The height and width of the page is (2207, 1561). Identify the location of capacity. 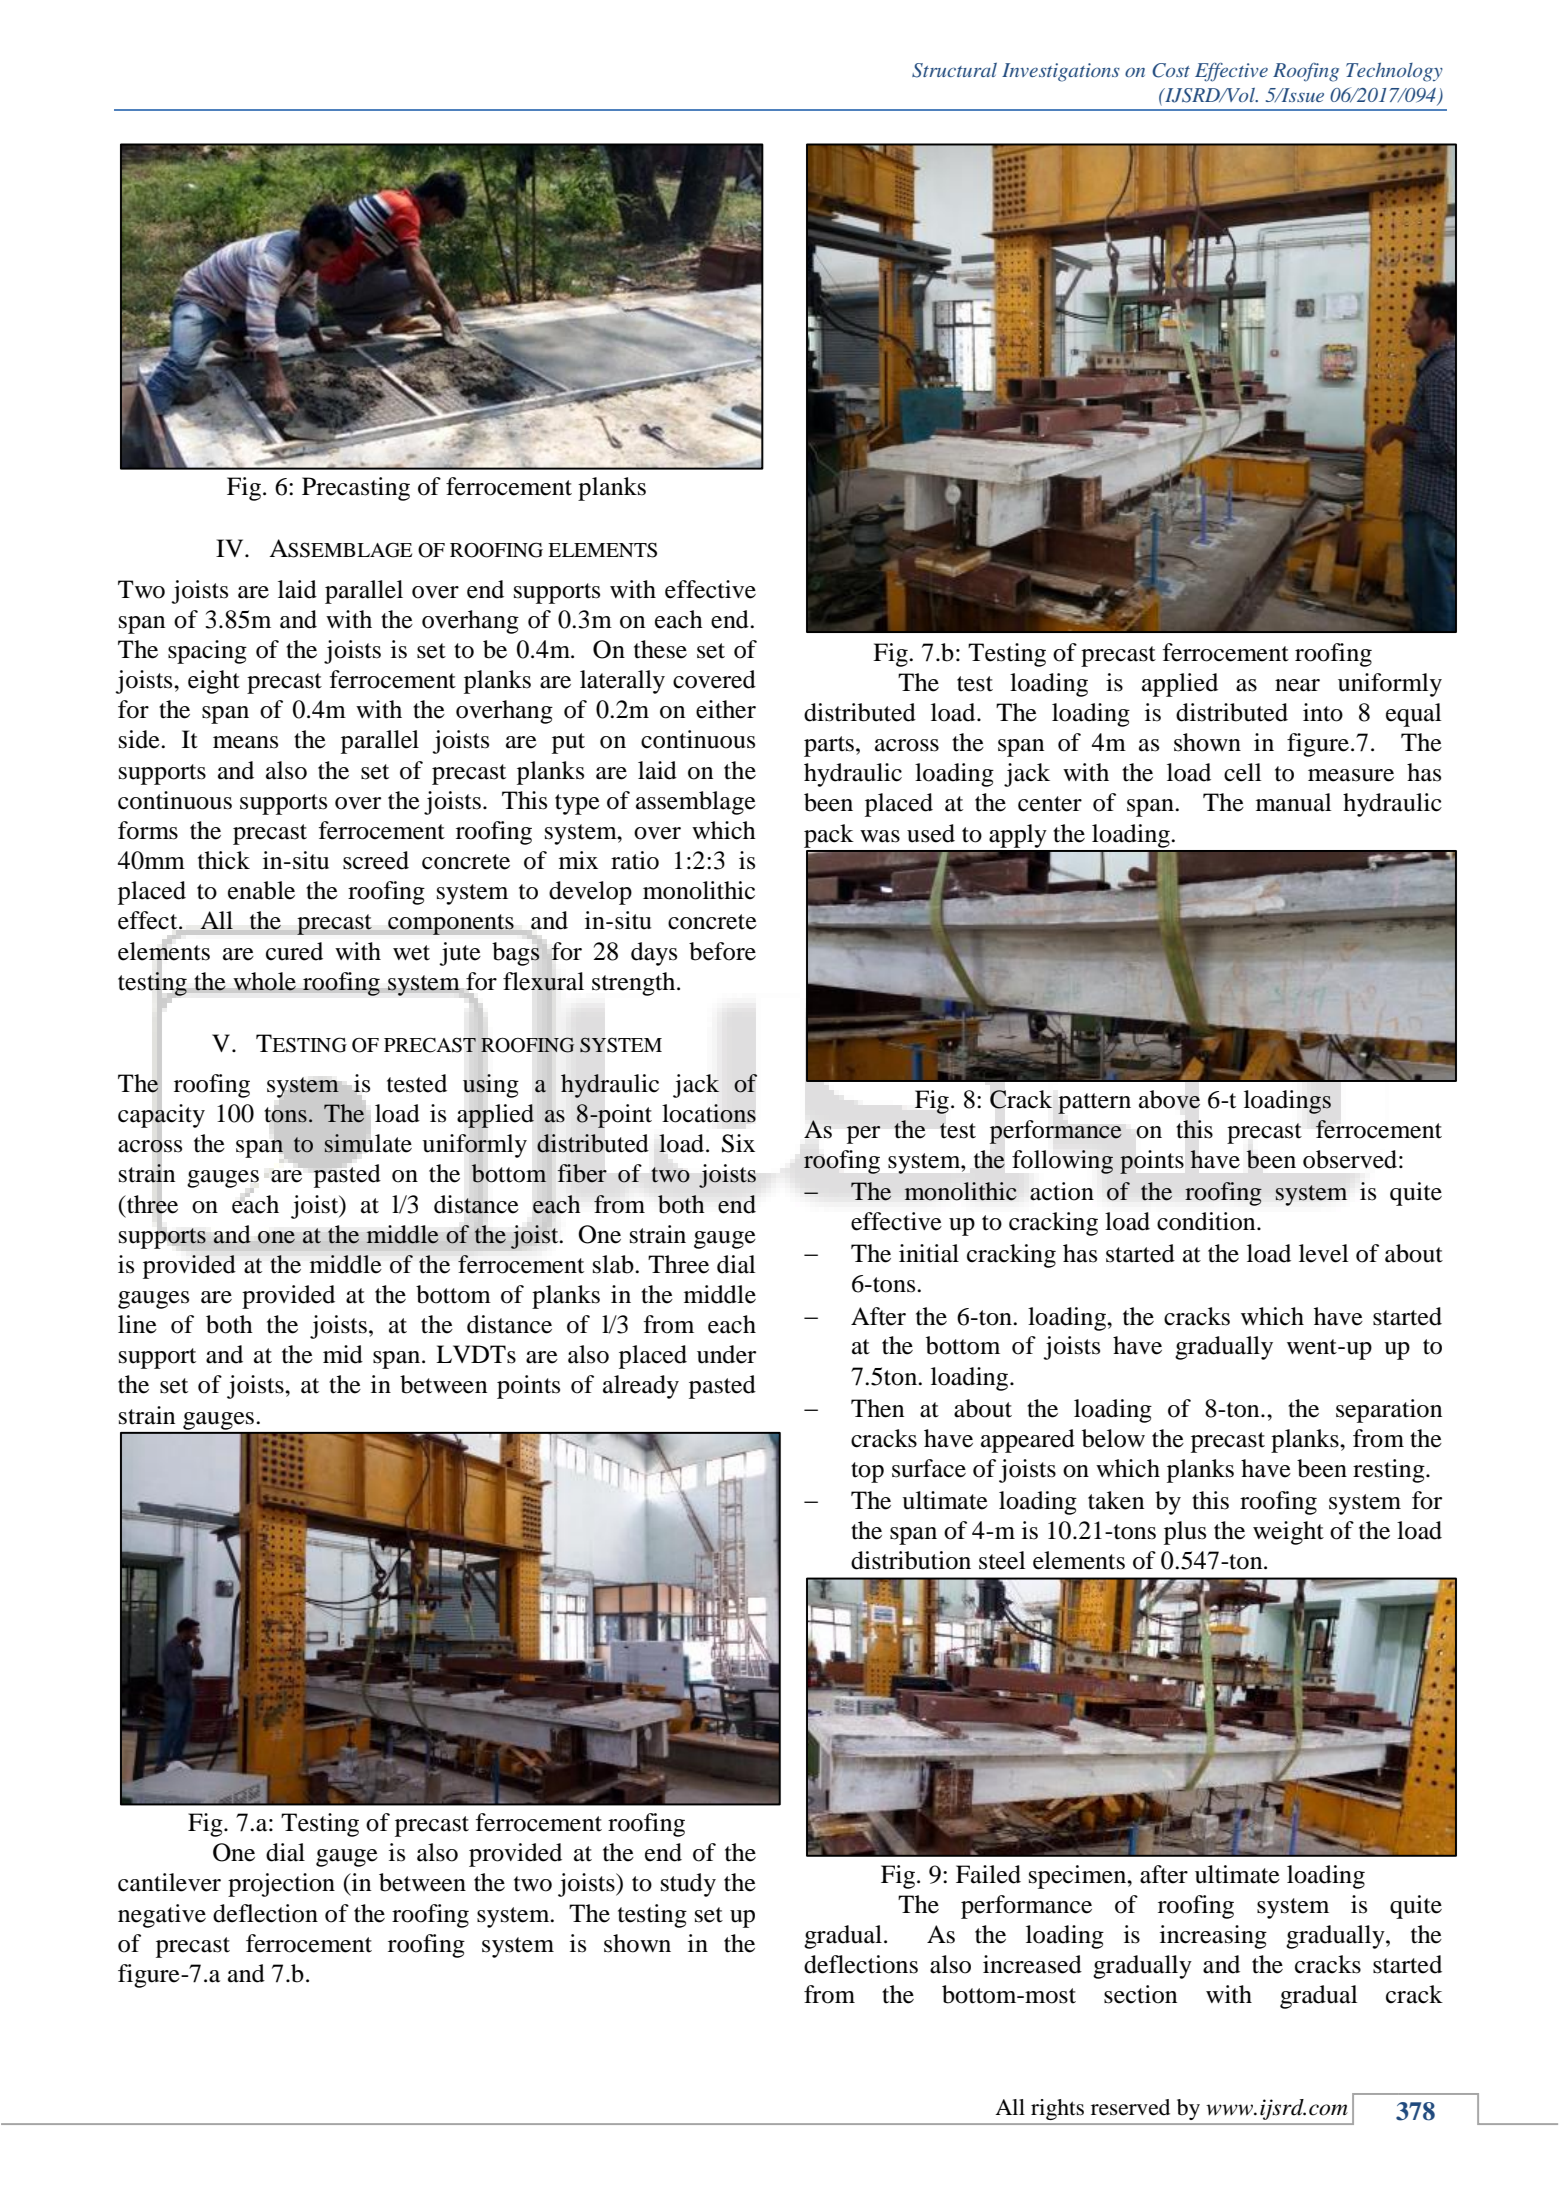
(161, 1116).
